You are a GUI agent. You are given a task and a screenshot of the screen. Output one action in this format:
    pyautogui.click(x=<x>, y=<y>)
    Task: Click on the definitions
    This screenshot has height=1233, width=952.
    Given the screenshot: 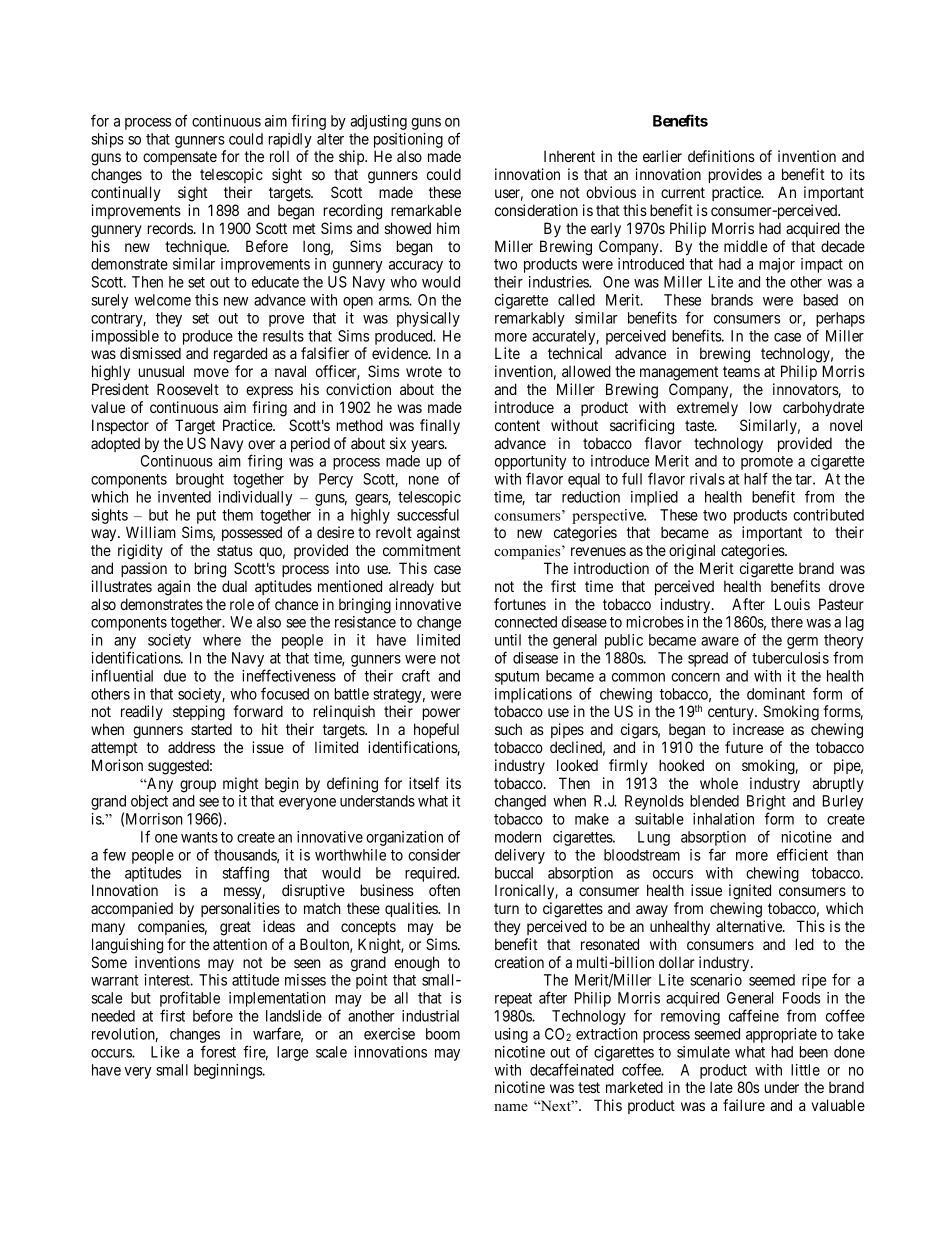 What is the action you would take?
    pyautogui.click(x=721, y=156)
